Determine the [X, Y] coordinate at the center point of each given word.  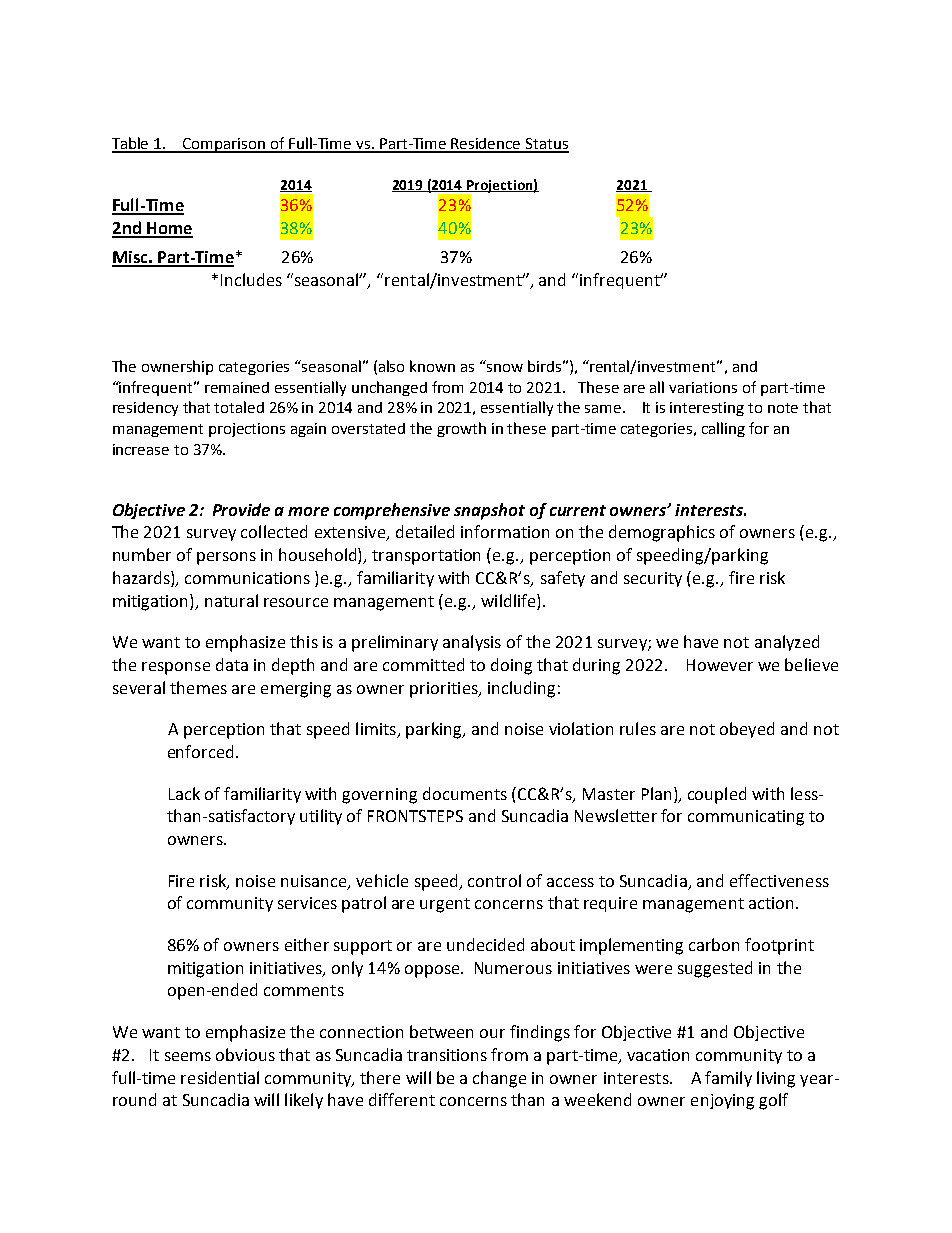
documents [465, 793]
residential [220, 1077]
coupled [717, 795]
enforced [200, 751]
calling [723, 429]
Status [546, 145]
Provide [241, 509]
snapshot [489, 511]
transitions [447, 1055]
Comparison [224, 145]
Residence [486, 145]
